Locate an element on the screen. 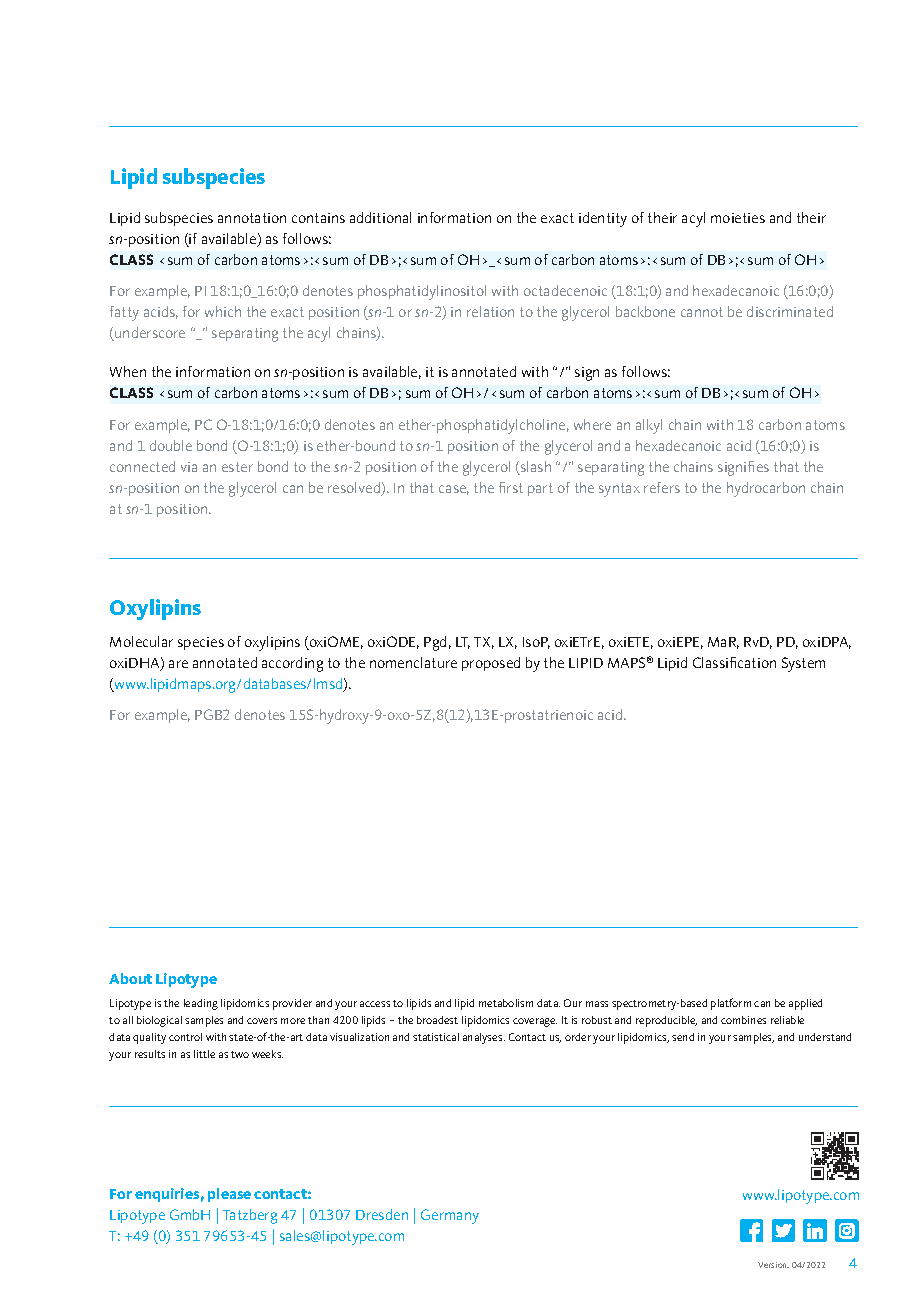  please is located at coordinates (229, 1195).
